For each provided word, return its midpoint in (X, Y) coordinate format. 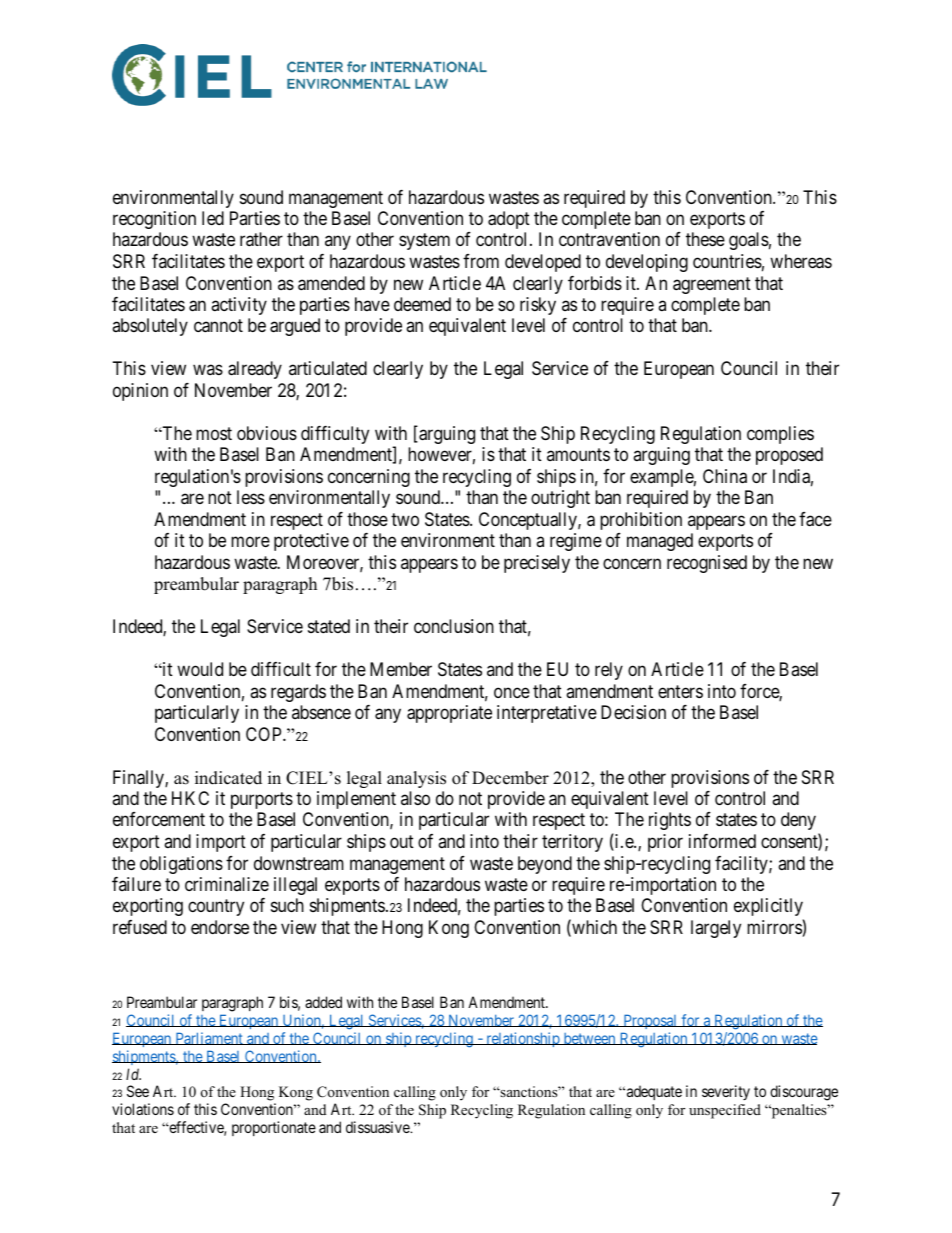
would (200, 669)
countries (727, 261)
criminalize (227, 884)
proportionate (274, 1128)
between (589, 1039)
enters (680, 691)
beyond (545, 865)
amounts (578, 454)
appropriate (449, 714)
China (725, 476)
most (214, 433)
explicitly (768, 907)
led (213, 218)
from (481, 261)
